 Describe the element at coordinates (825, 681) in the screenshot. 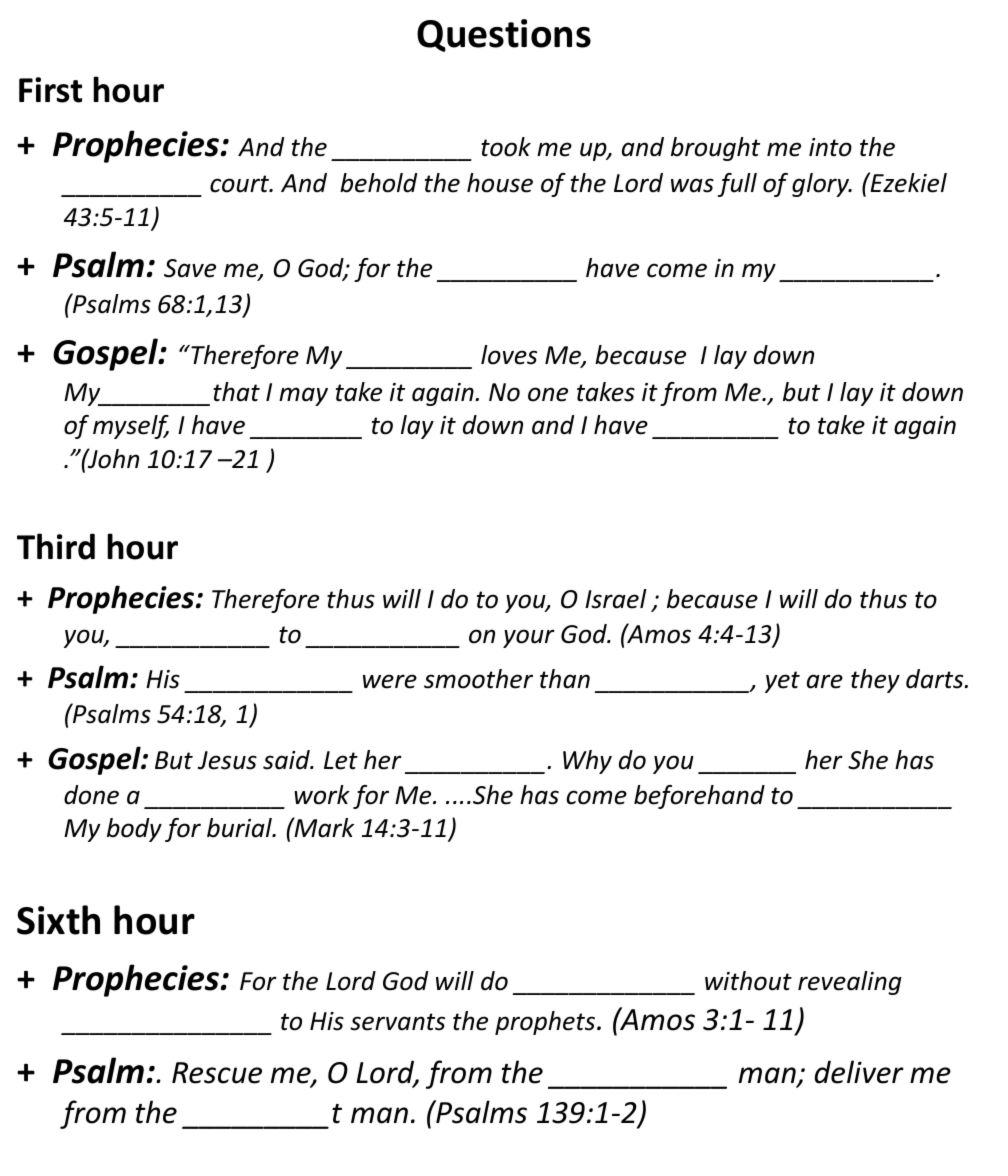

I see `are` at that location.
